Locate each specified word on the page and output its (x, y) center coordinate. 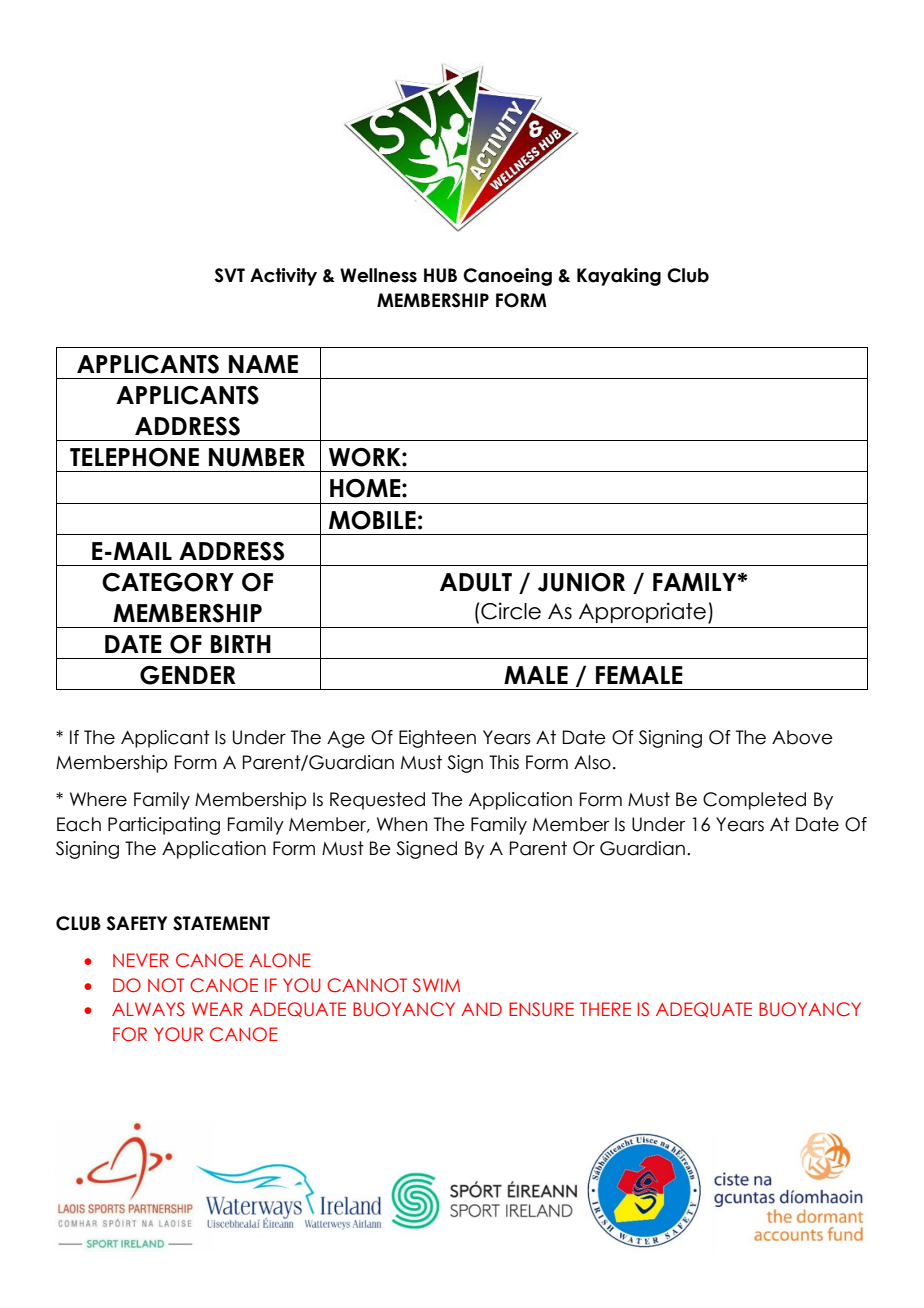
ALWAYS (148, 1009)
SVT (230, 275)
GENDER (188, 675)
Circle (511, 611)
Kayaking (619, 277)
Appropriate (642, 612)
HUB (440, 275)
